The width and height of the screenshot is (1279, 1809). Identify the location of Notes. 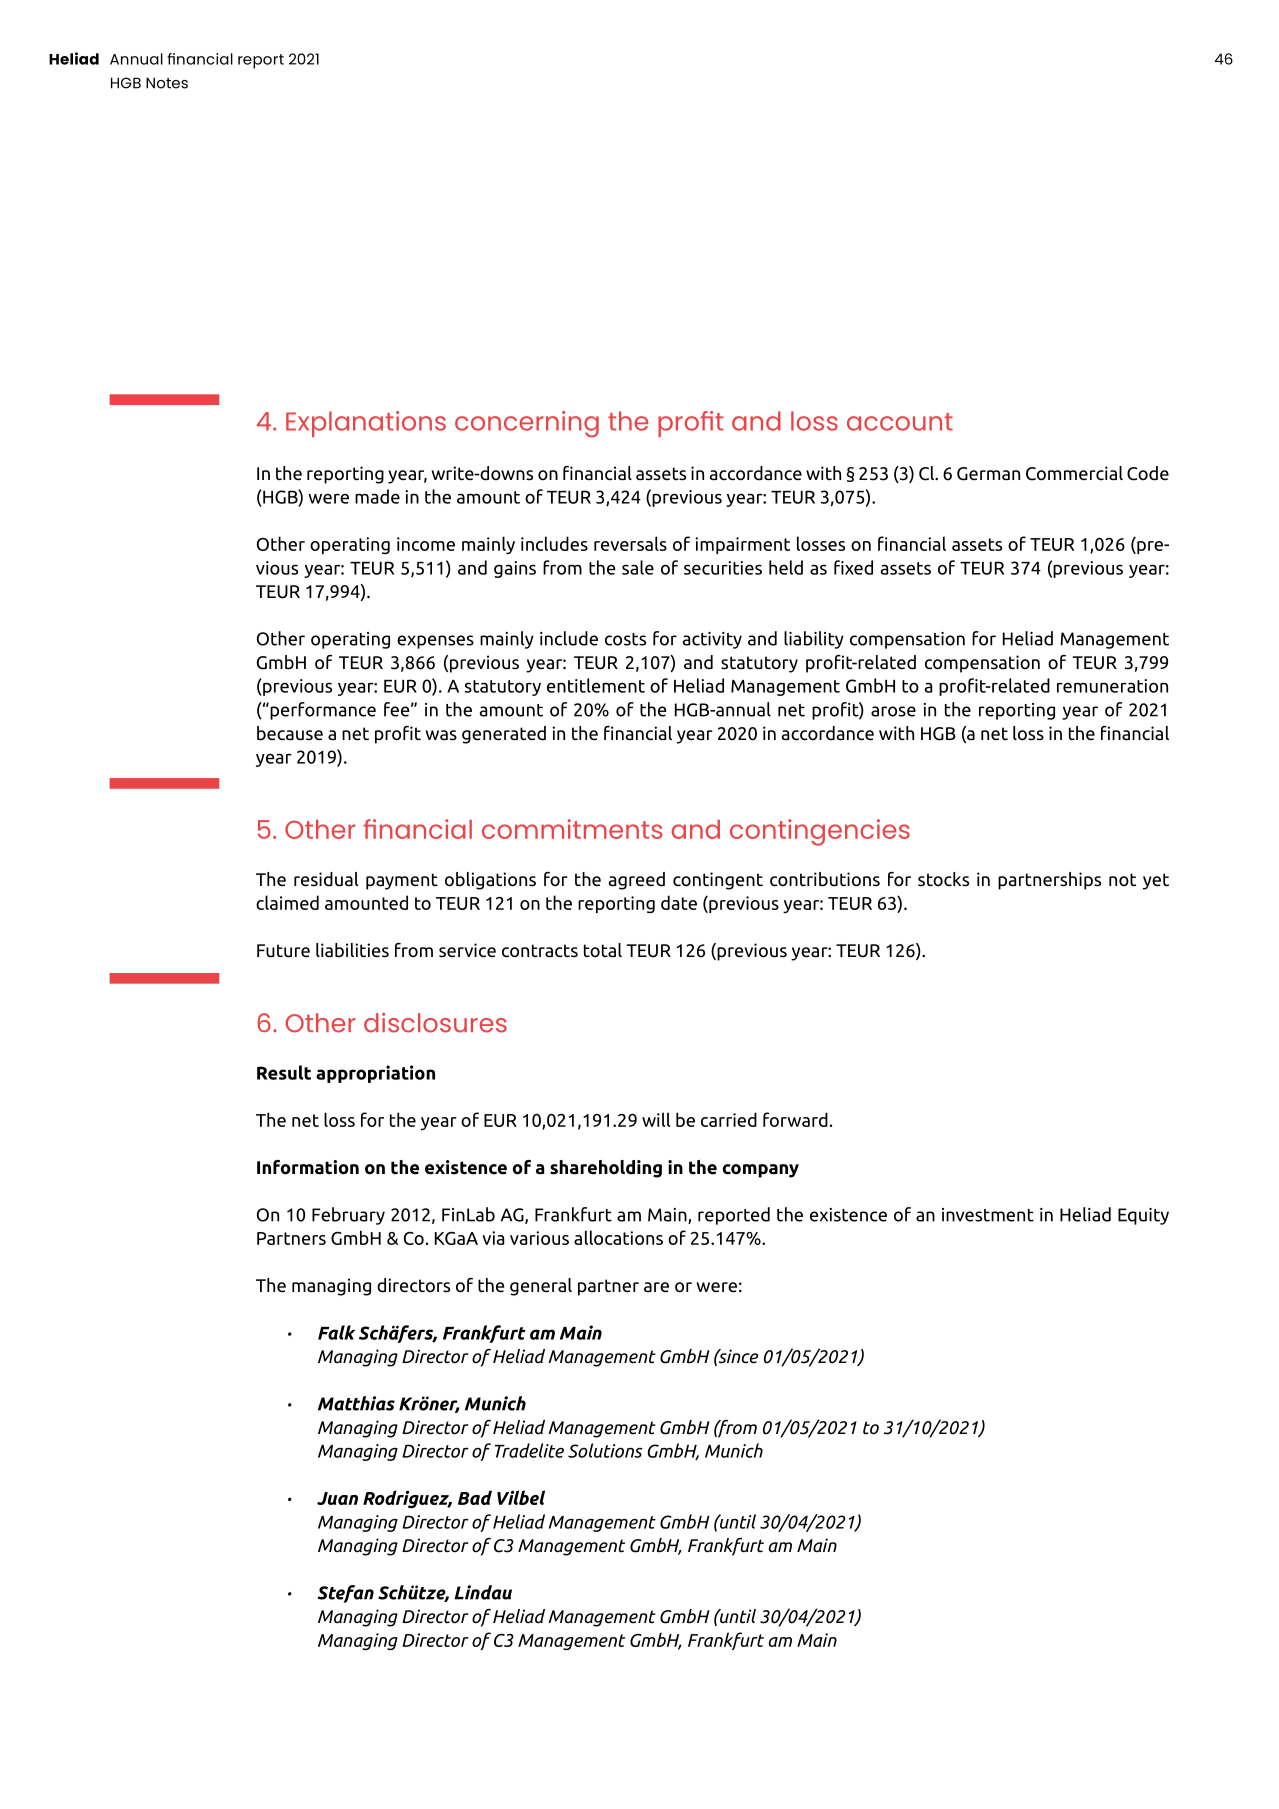
(167, 83).
